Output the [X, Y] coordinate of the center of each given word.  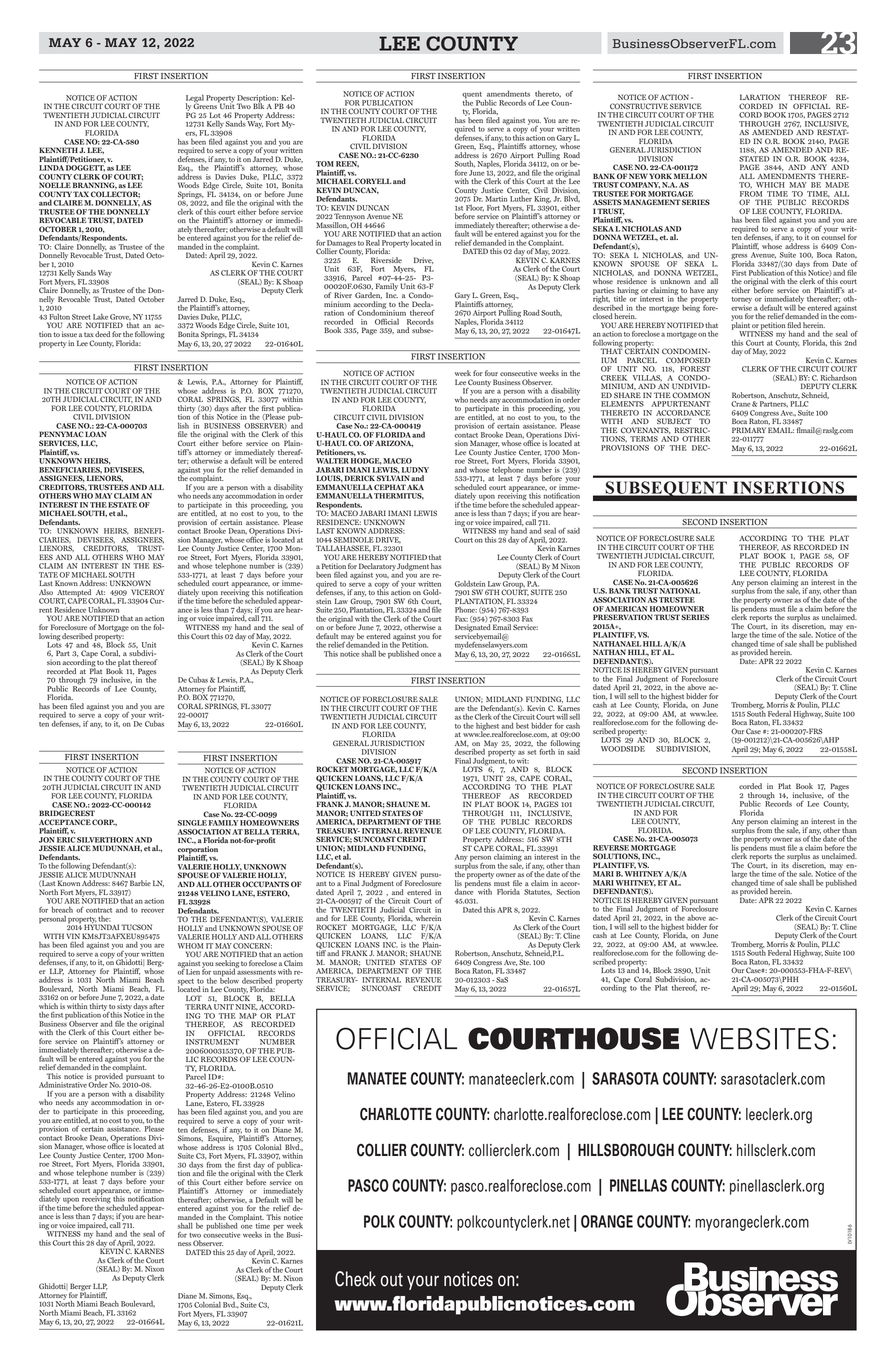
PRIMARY [749, 430]
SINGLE [192, 823]
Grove [120, 317]
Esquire [220, 1140]
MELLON [690, 176]
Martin [496, 199]
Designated [472, 629]
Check [355, 1279]
